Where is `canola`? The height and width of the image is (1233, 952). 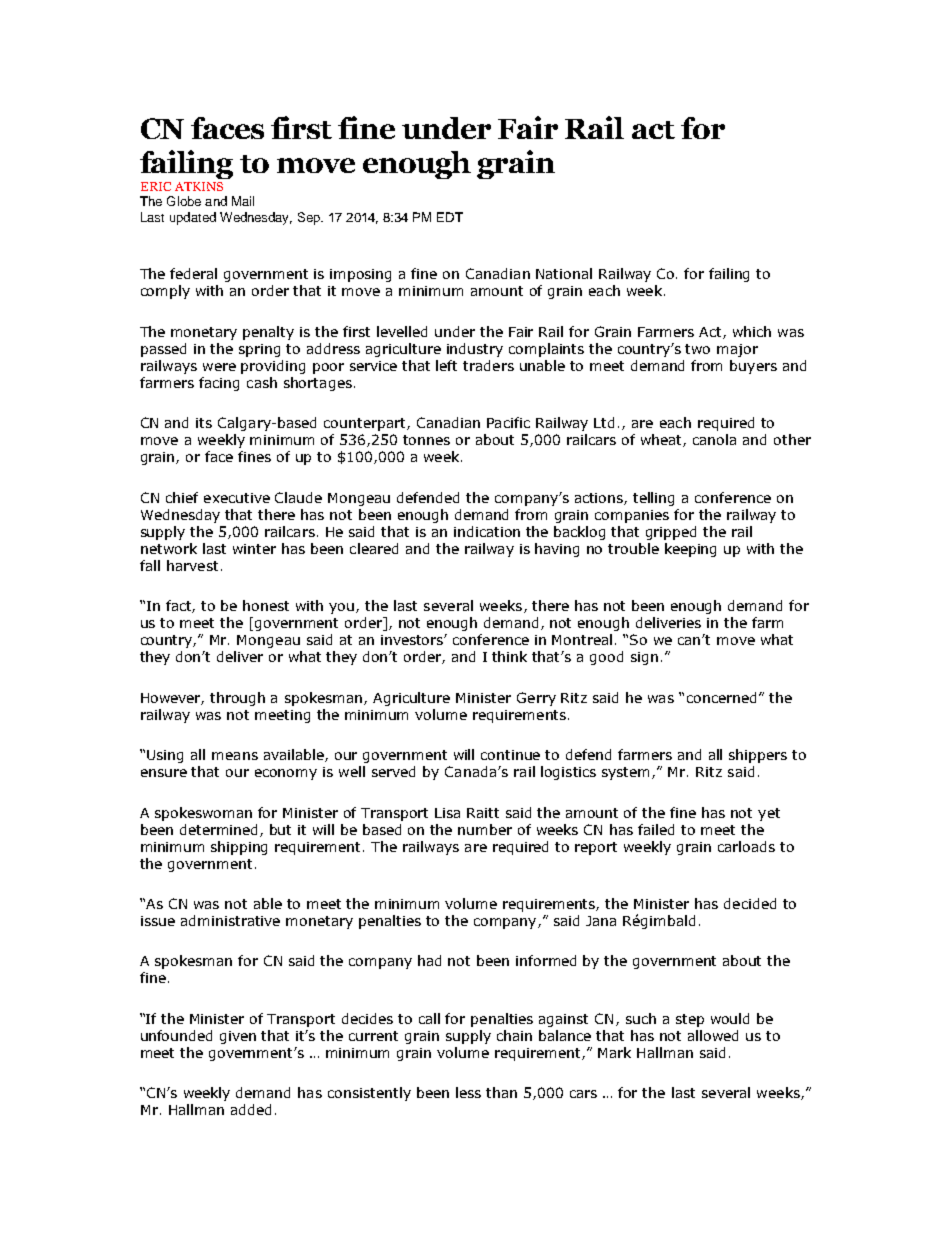
canola is located at coordinates (714, 439).
